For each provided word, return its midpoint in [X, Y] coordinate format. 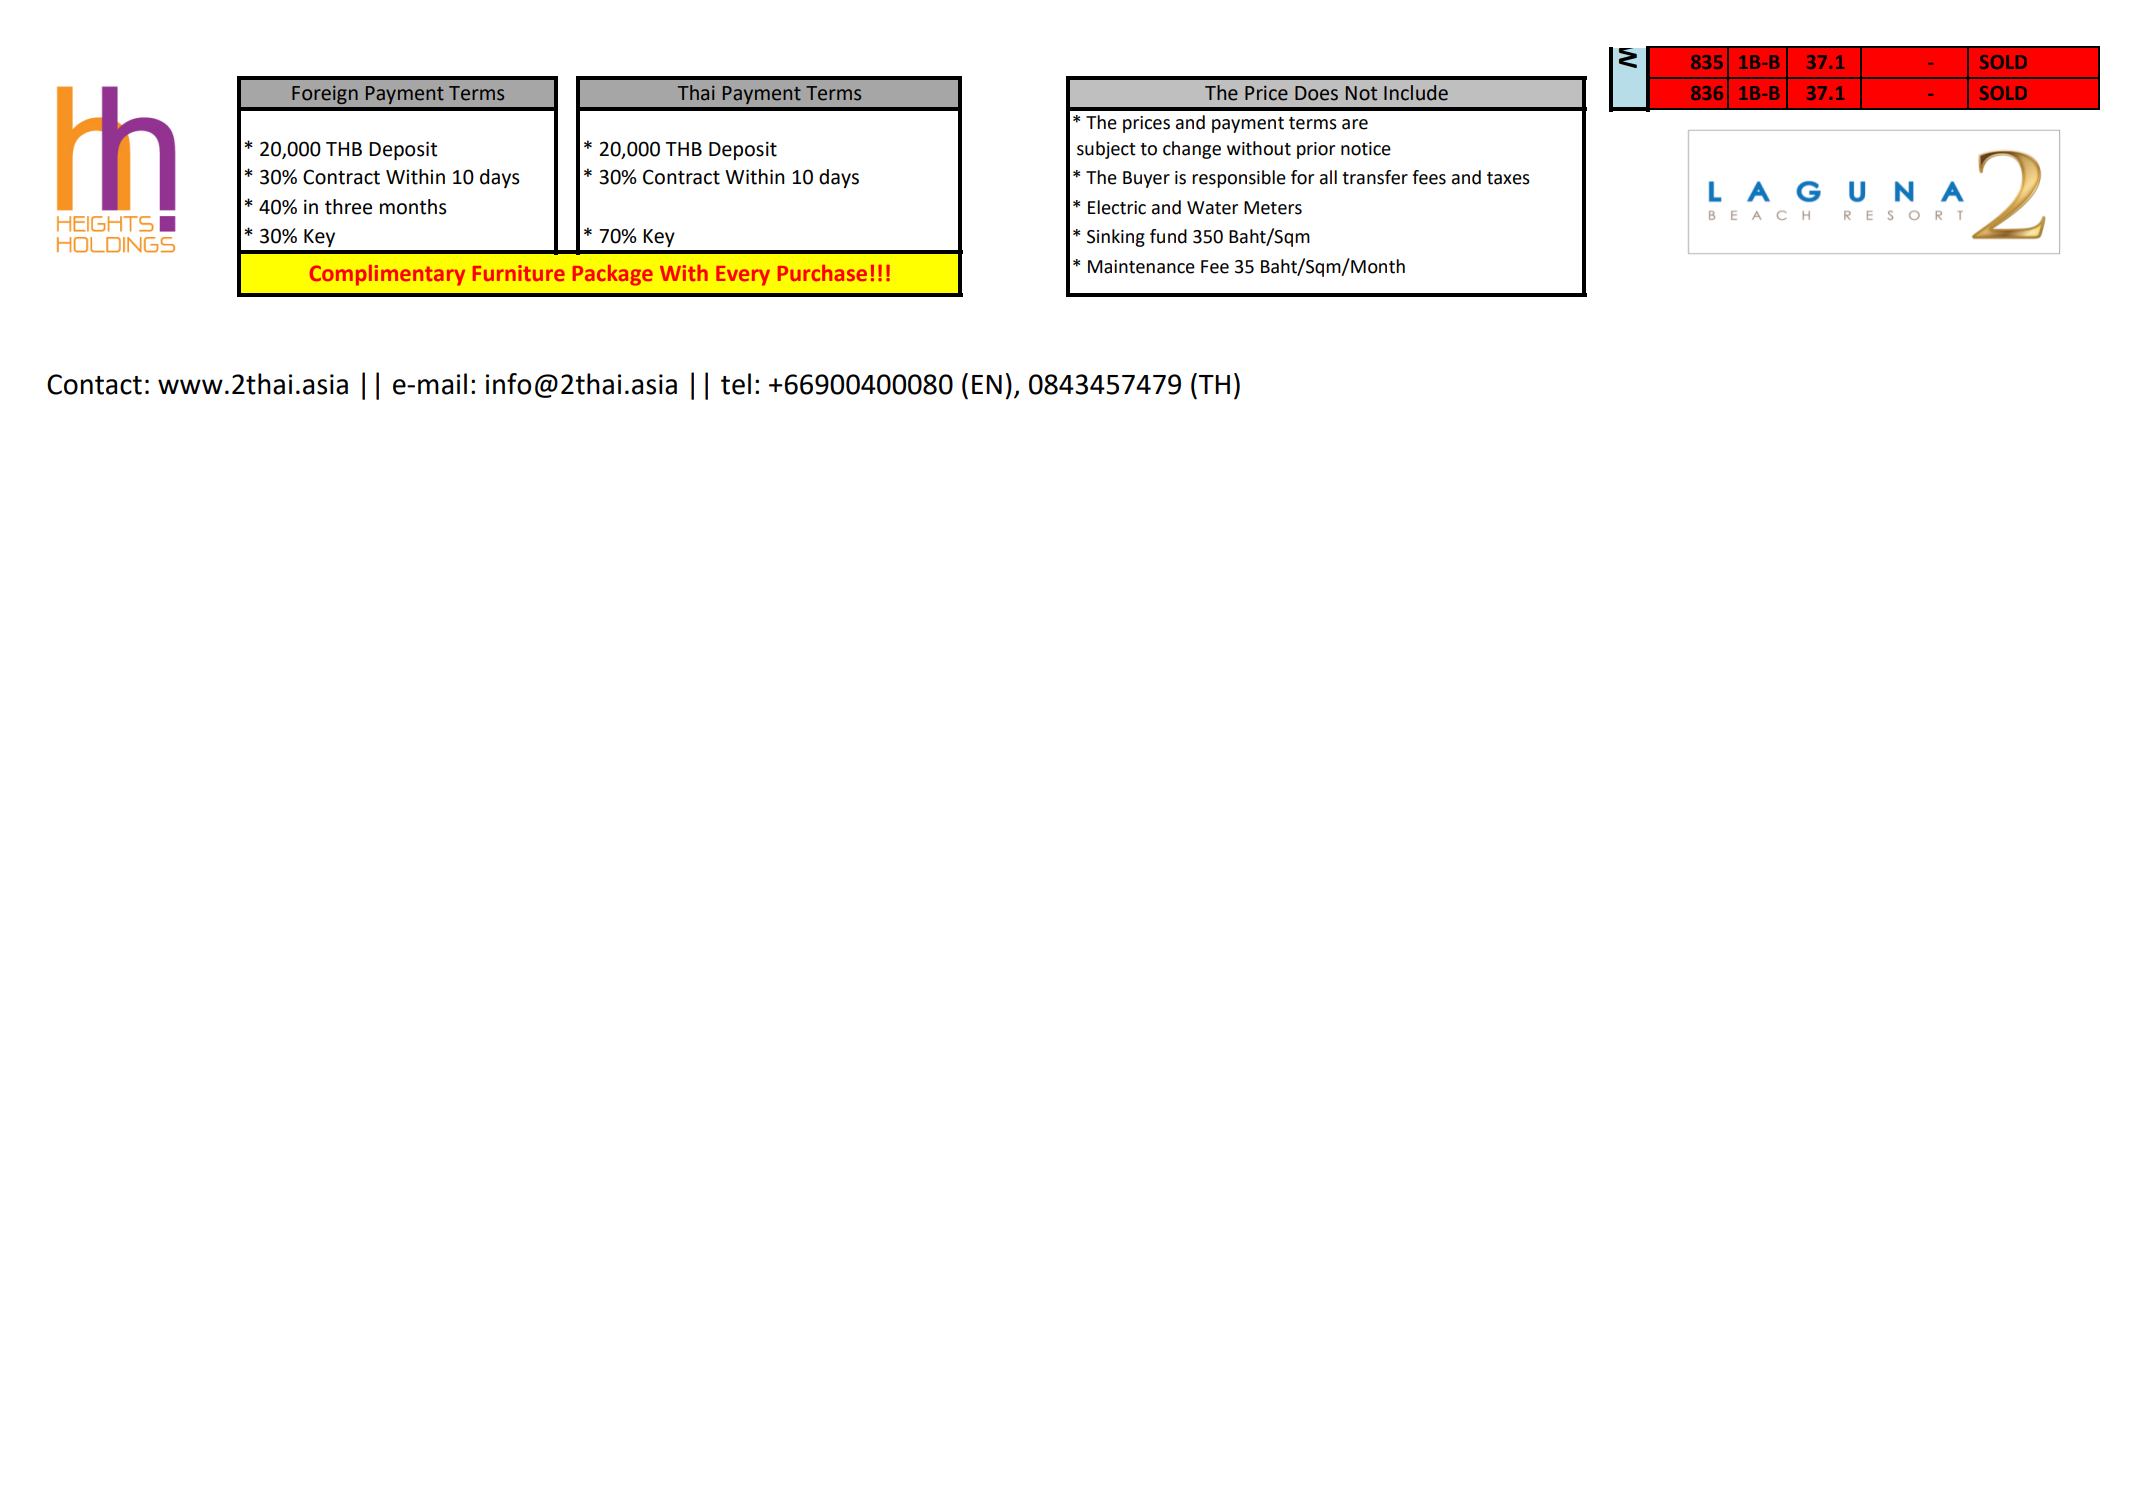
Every [743, 276]
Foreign [325, 95]
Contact [94, 384]
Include [1416, 93]
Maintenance [1141, 267]
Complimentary [387, 275]
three [348, 207]
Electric [1117, 207]
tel [736, 384]
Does [1316, 93]
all [1328, 177]
